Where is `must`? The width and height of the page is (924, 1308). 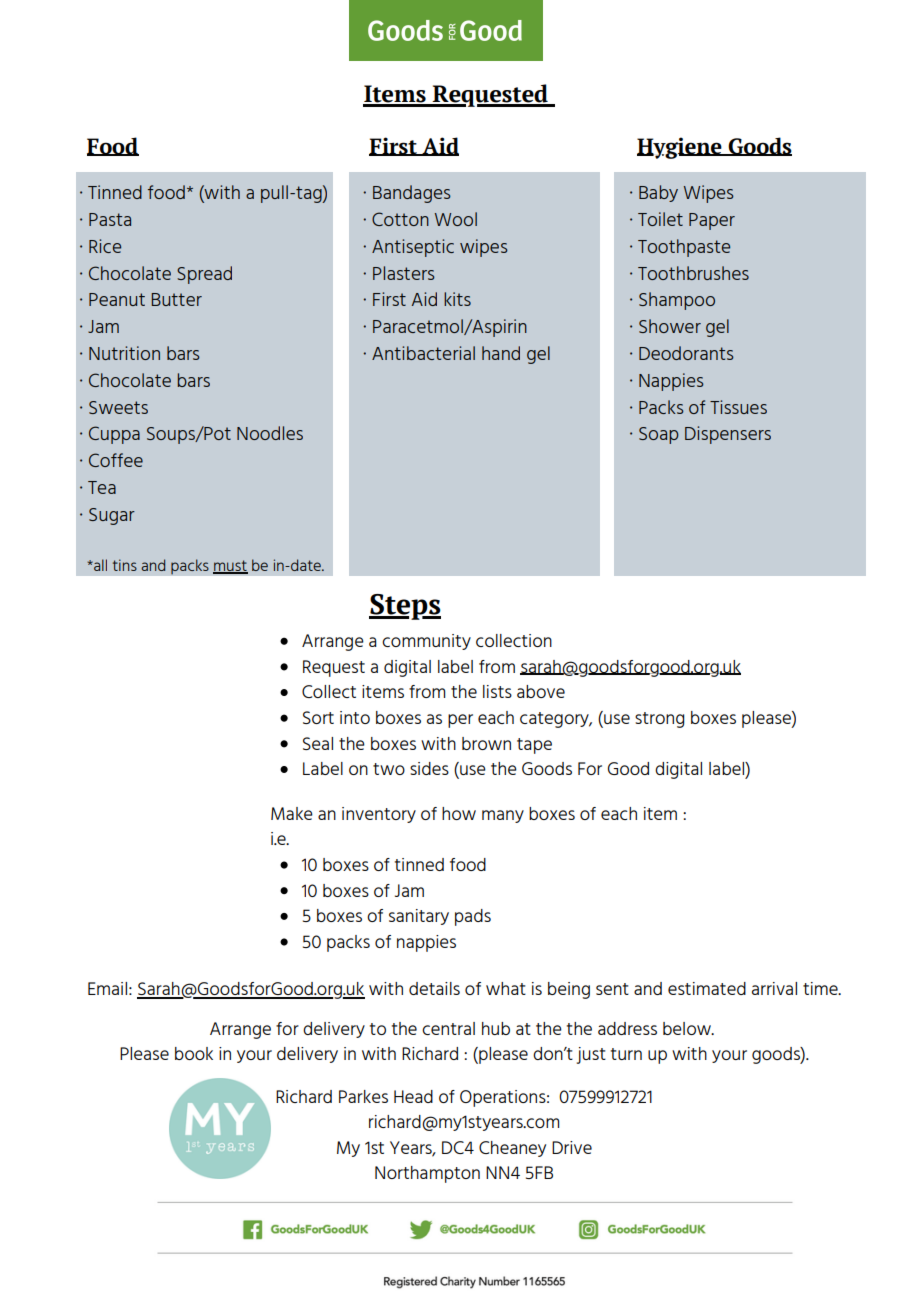
must is located at coordinates (230, 567).
